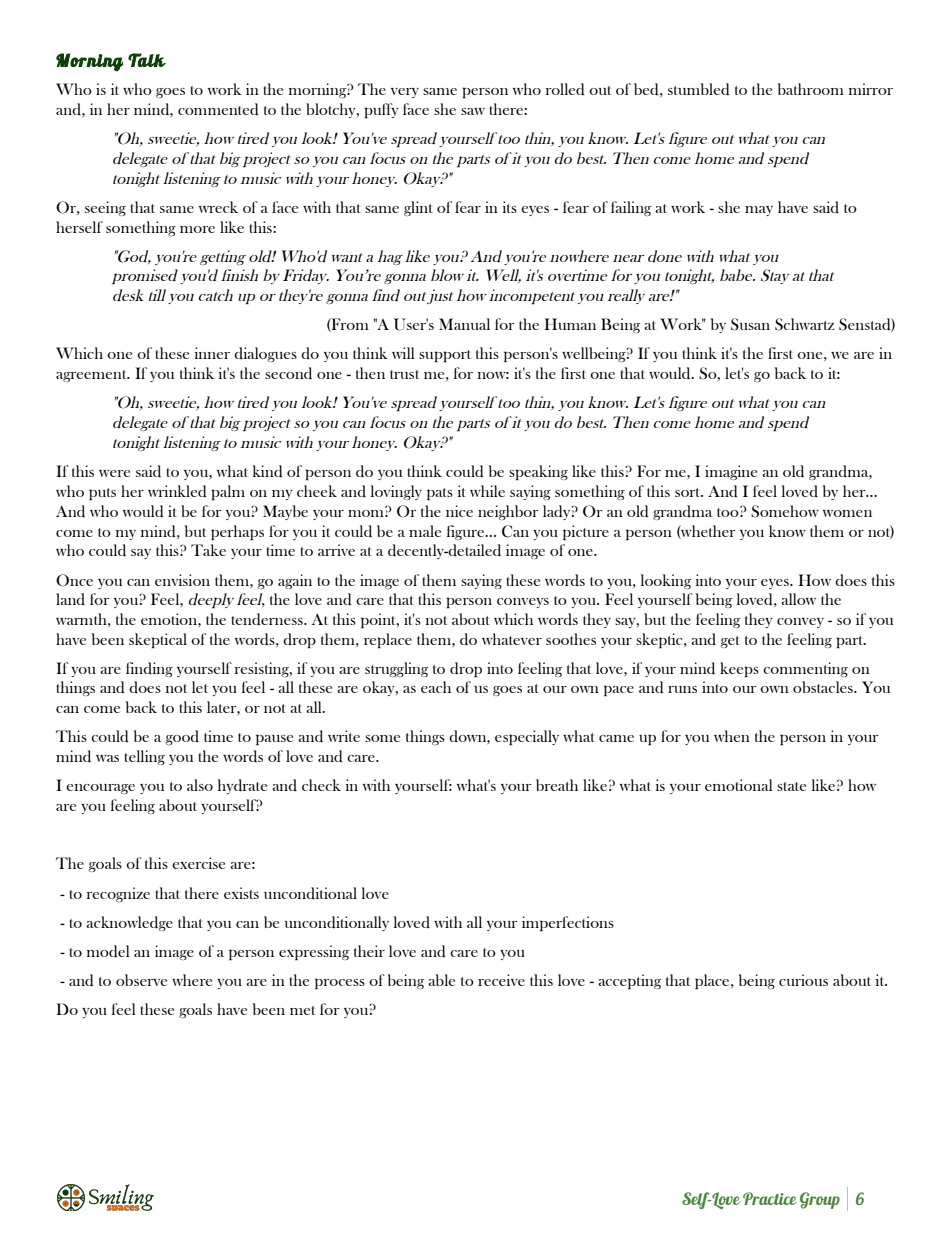 The width and height of the screenshot is (952, 1233). Describe the element at coordinates (445, 356) in the screenshot. I see `support` at that location.
